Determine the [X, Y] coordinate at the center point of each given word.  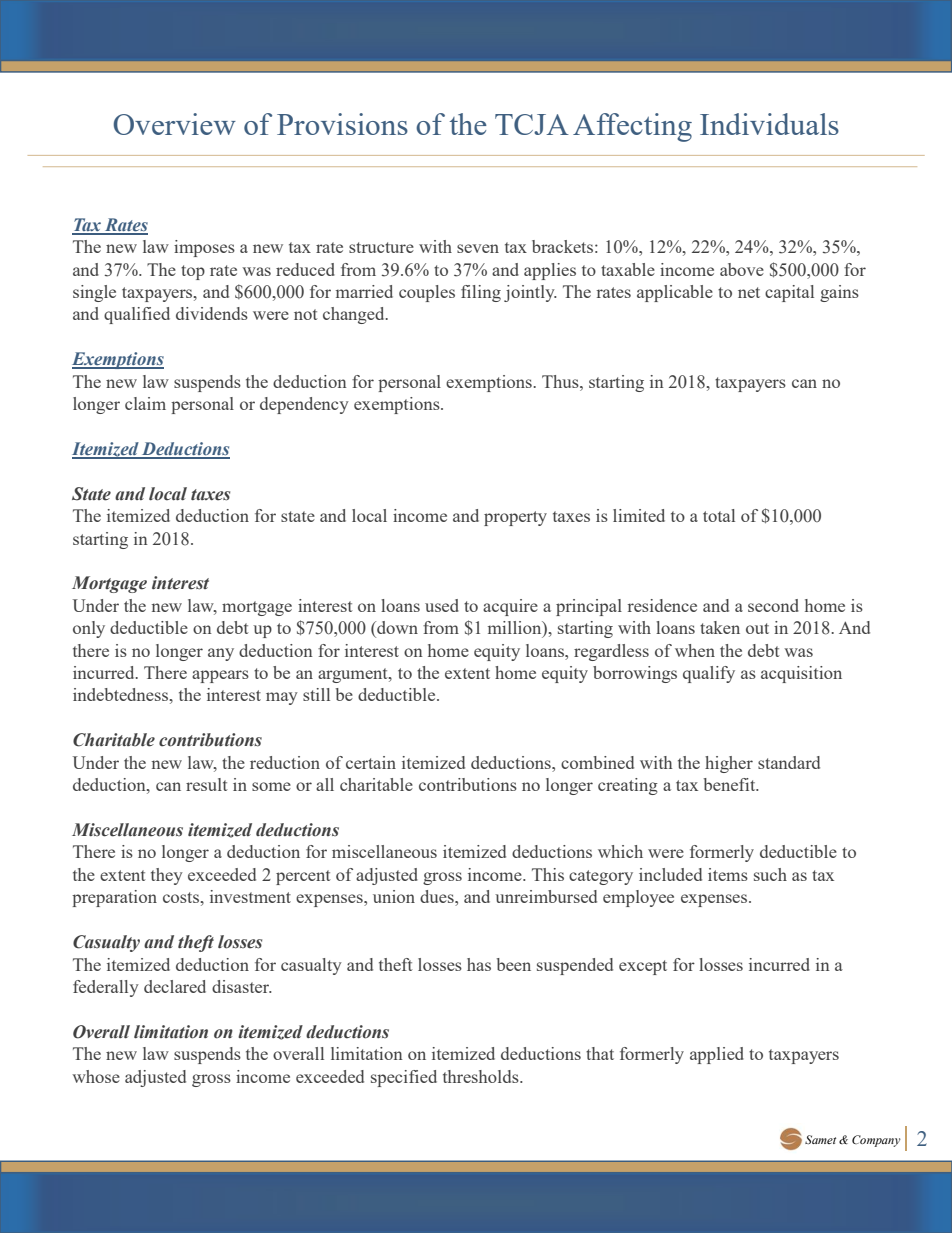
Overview [174, 124]
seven [478, 248]
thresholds [482, 1076]
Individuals [769, 124]
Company [876, 1141]
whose [96, 1076]
